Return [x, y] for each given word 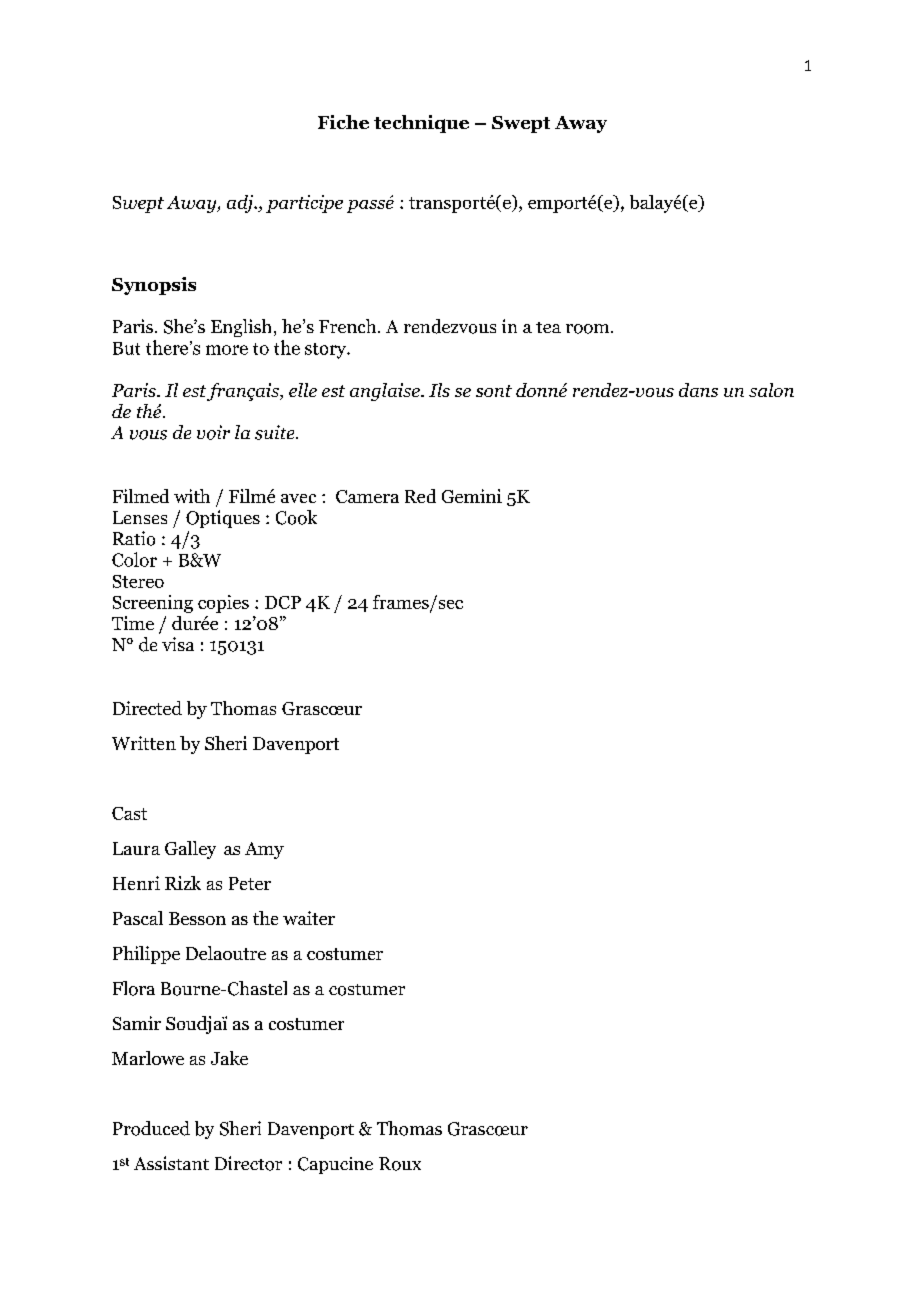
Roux [400, 1164]
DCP [283, 602]
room [589, 329]
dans [698, 390]
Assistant [171, 1163]
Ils [439, 390]
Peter [250, 883]
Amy [264, 850]
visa [178, 644]
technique [421, 124]
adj [241, 204]
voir [213, 432]
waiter [309, 918]
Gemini [472, 496]
